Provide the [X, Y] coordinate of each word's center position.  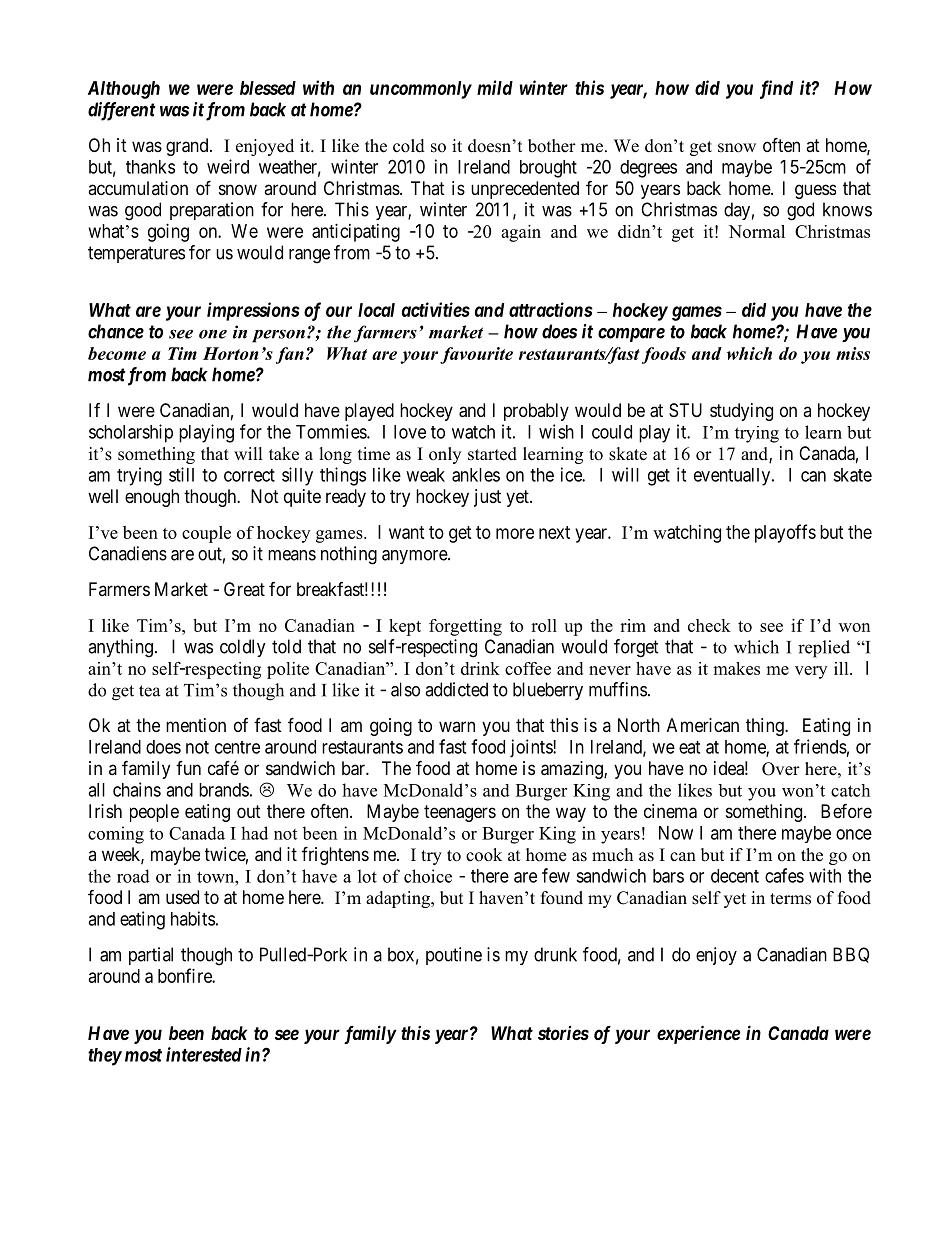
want [407, 532]
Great [244, 589]
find [776, 89]
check [709, 625]
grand [188, 147]
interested [204, 1054]
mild [495, 87]
